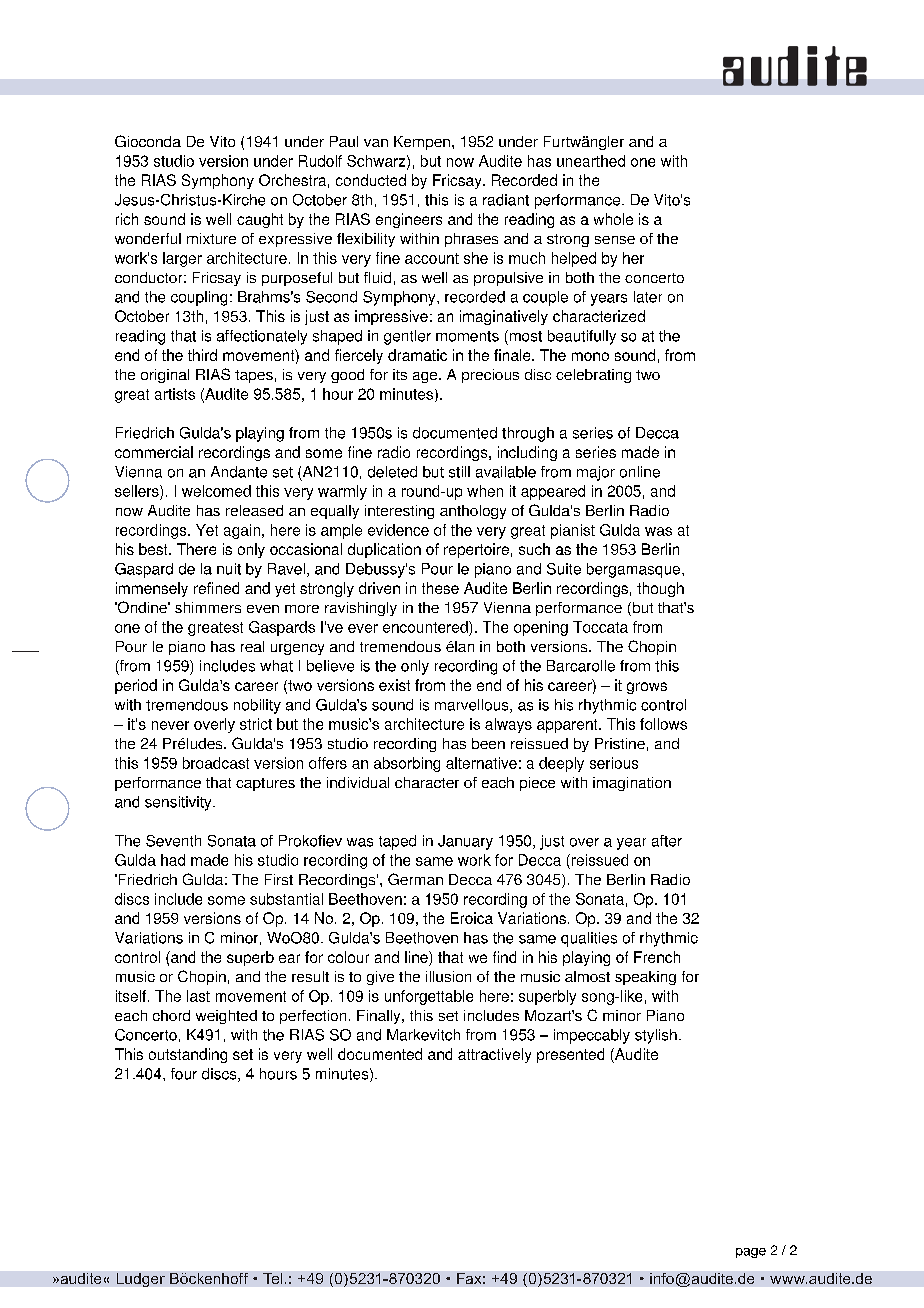  Describe the element at coordinates (448, 976) in the screenshot. I see `illusion` at that location.
